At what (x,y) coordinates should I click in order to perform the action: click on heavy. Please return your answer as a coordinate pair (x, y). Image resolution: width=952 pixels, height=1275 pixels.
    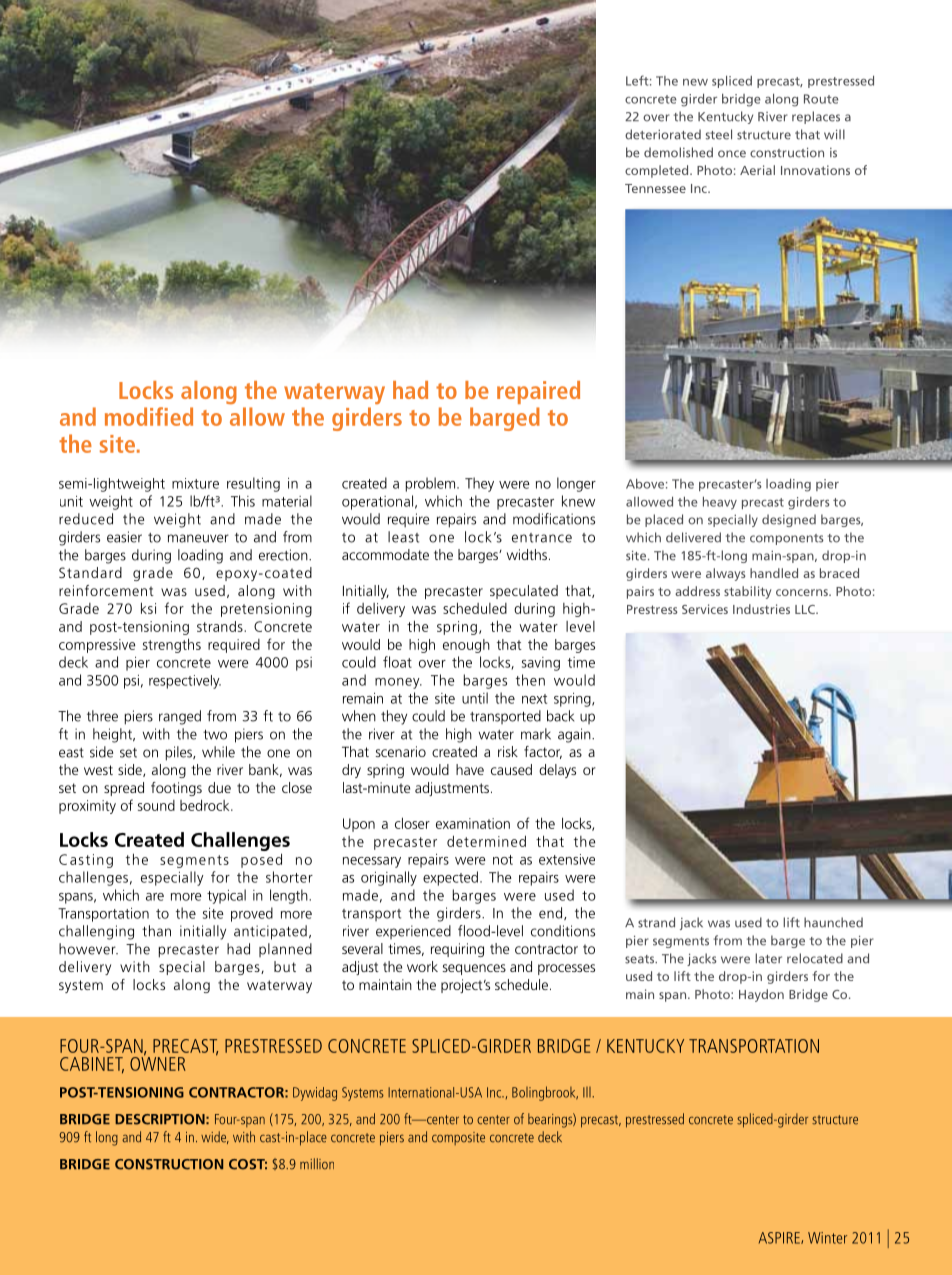
    Looking at the image, I should click on (720, 503).
